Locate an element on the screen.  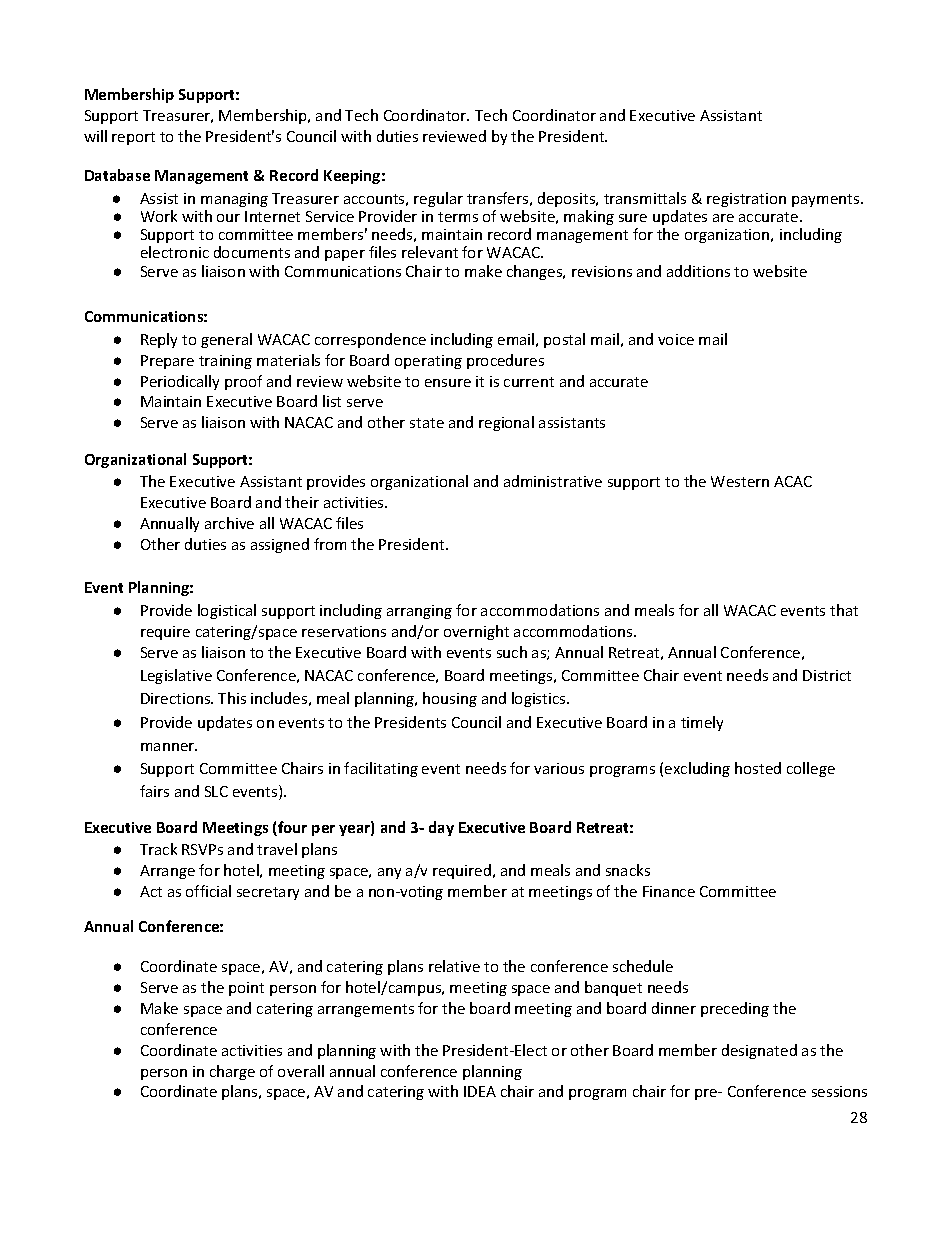
charge is located at coordinates (232, 1072).
